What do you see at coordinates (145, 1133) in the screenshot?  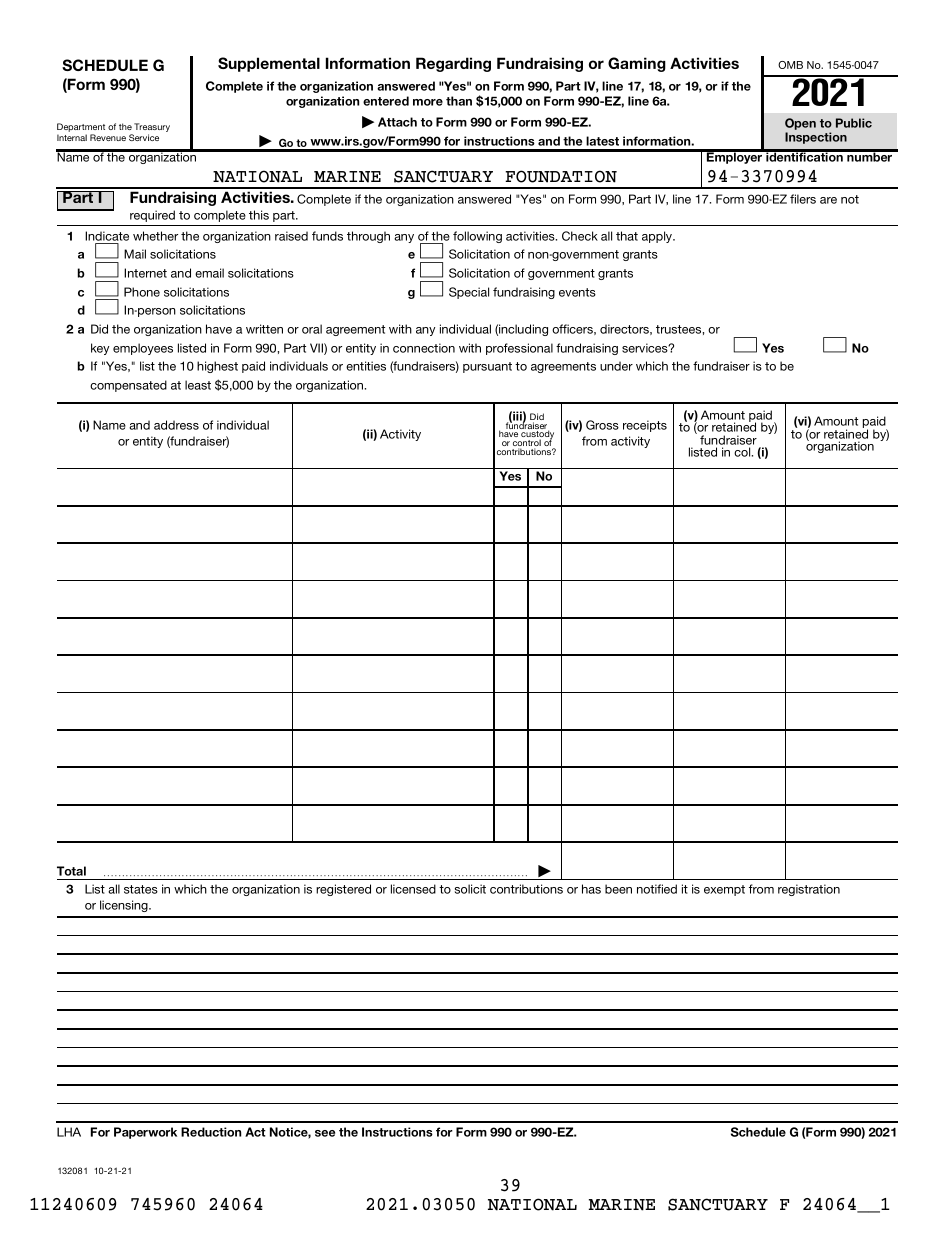 I see `Paperwork` at bounding box center [145, 1133].
